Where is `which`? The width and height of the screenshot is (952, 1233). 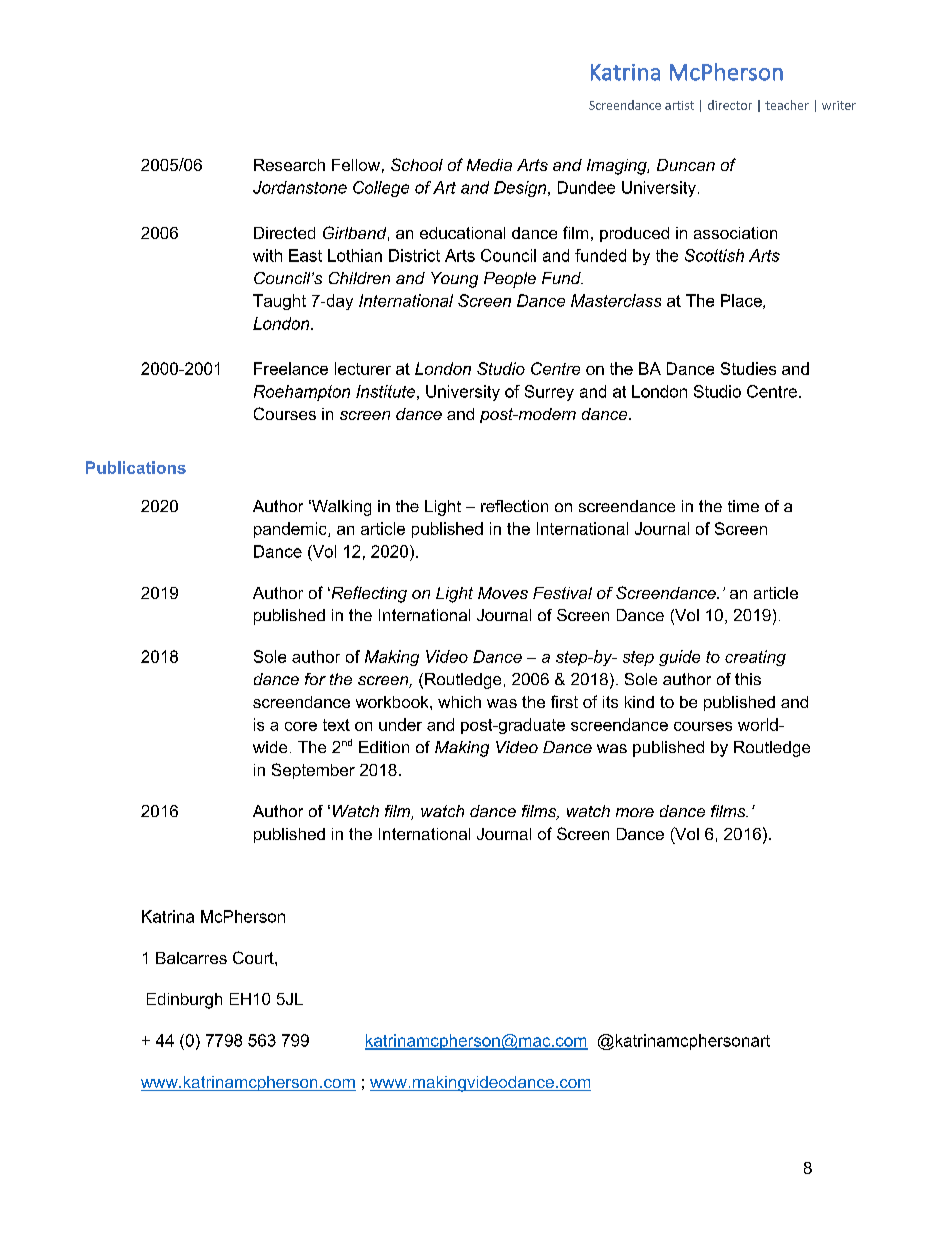
which is located at coordinates (459, 702).
